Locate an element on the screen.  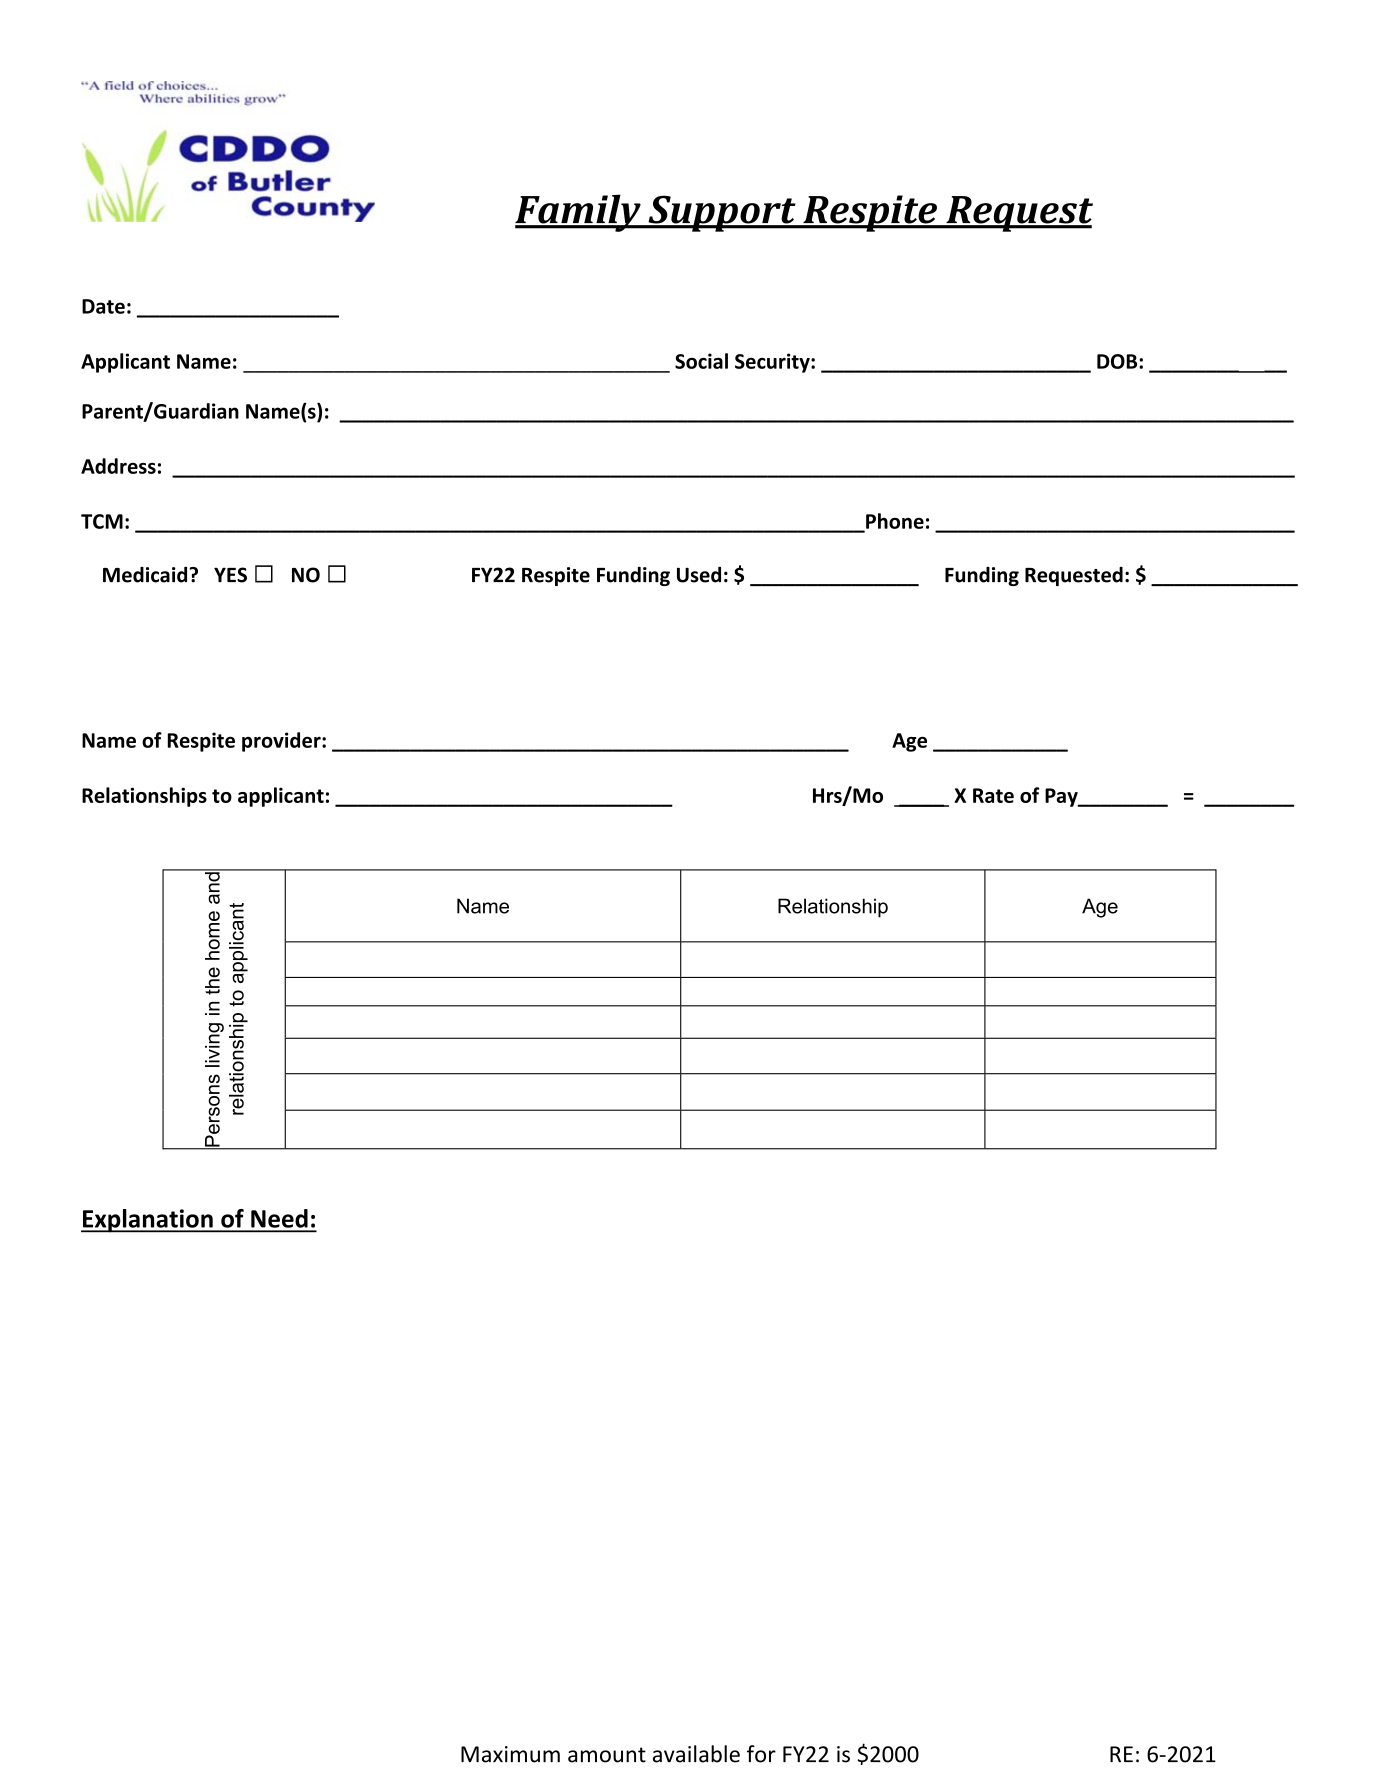
amount is located at coordinates (607, 1755).
